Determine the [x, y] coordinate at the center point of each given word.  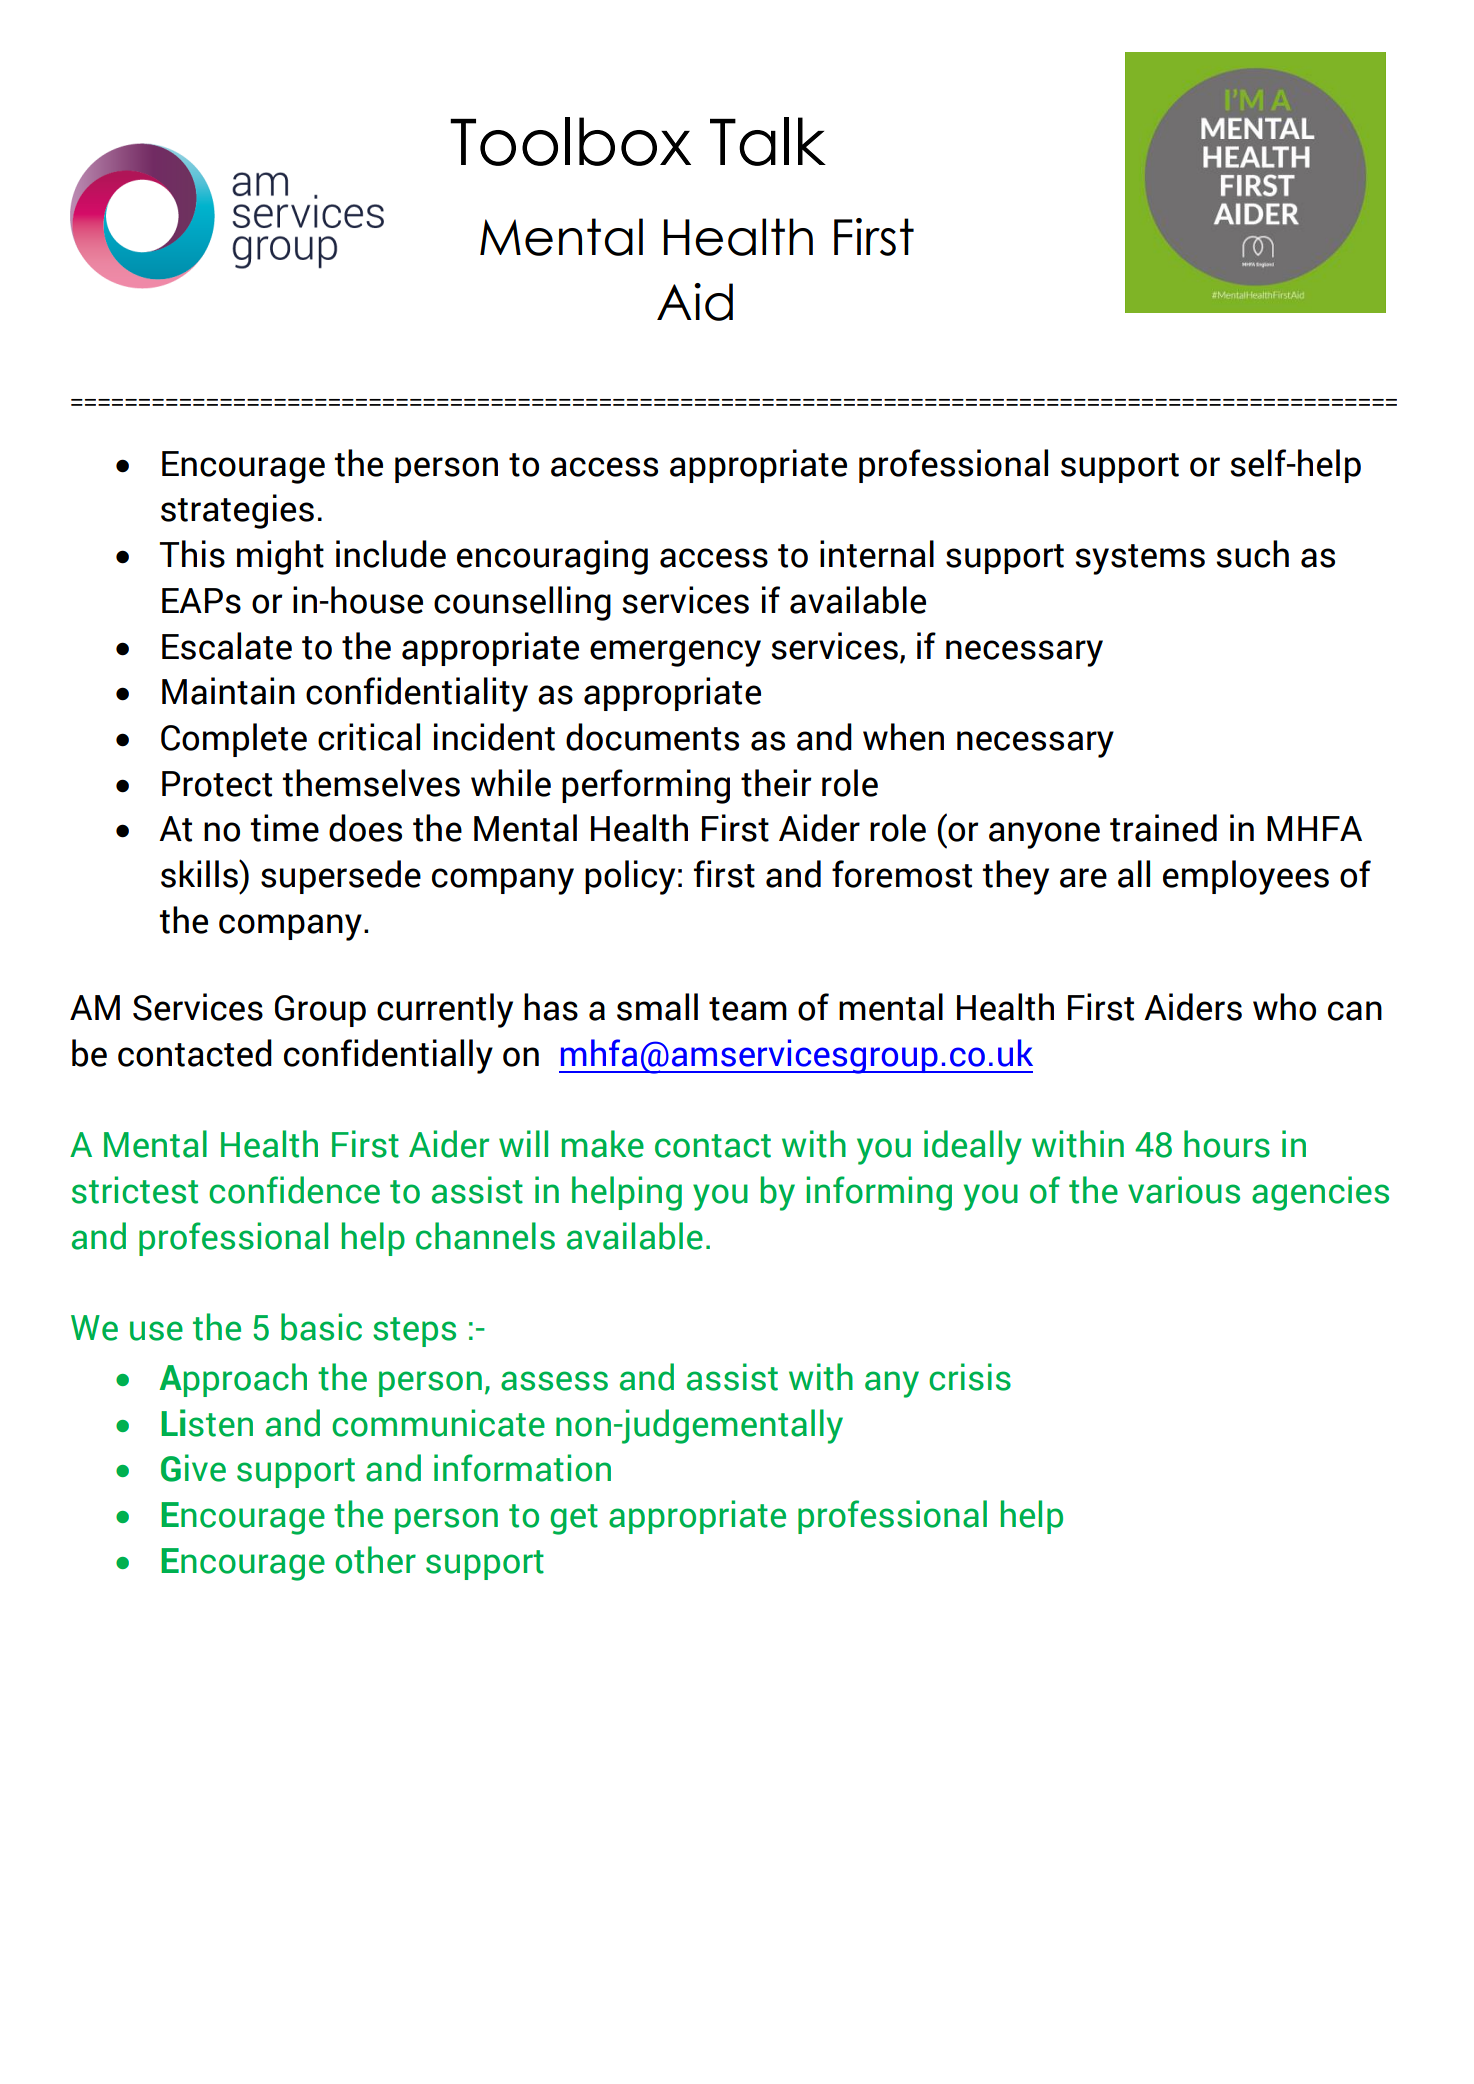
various [1184, 1190]
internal [877, 554]
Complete [234, 740]
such [1252, 554]
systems [1140, 559]
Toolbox [570, 141]
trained [1163, 828]
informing [879, 1193]
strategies [237, 511]
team [748, 1009]
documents [652, 737]
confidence [294, 1190]
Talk [768, 141]
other [375, 1560]
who [1284, 1007]
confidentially [388, 1056]
